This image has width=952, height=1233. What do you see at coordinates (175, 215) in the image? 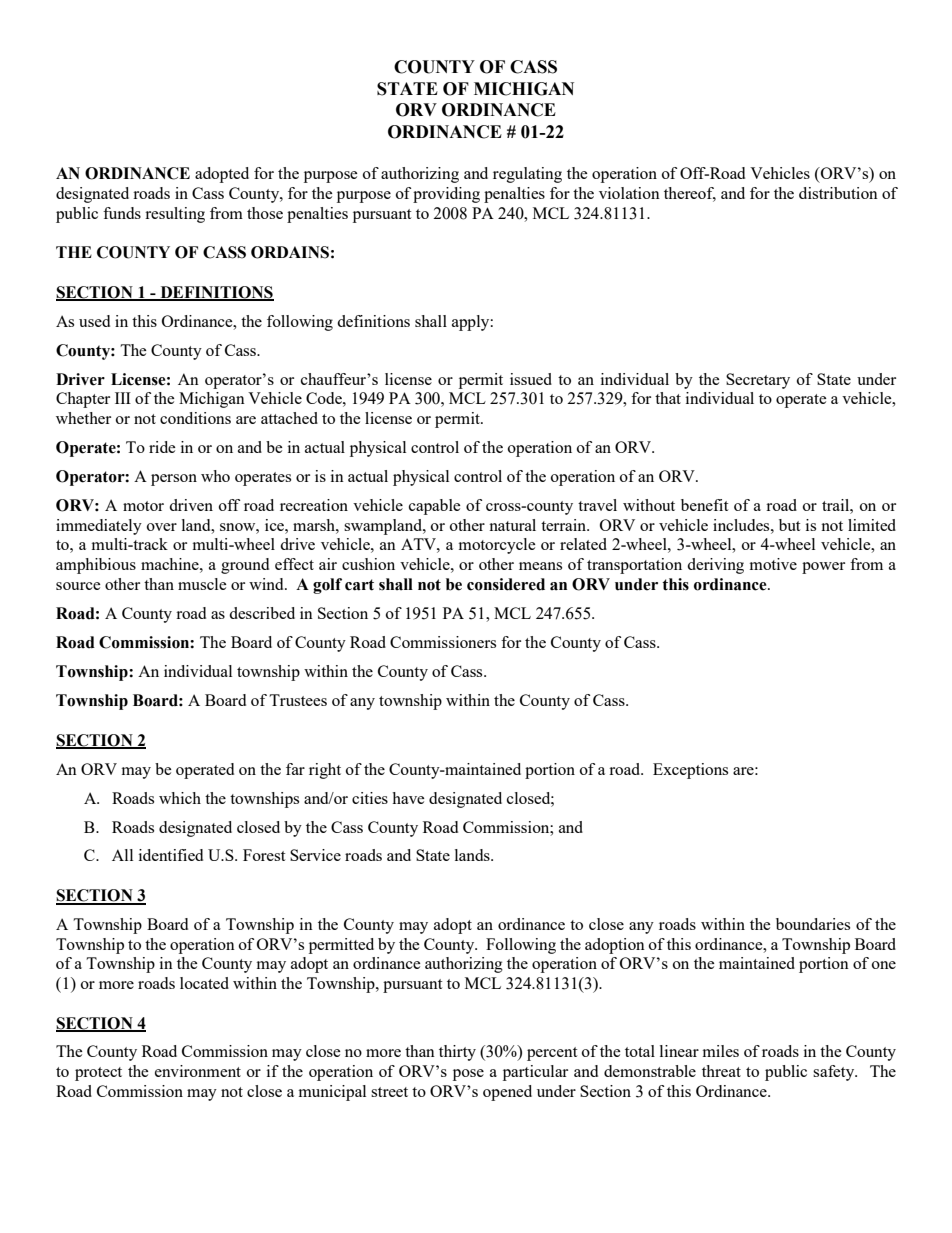
I see `resulting` at bounding box center [175, 215].
